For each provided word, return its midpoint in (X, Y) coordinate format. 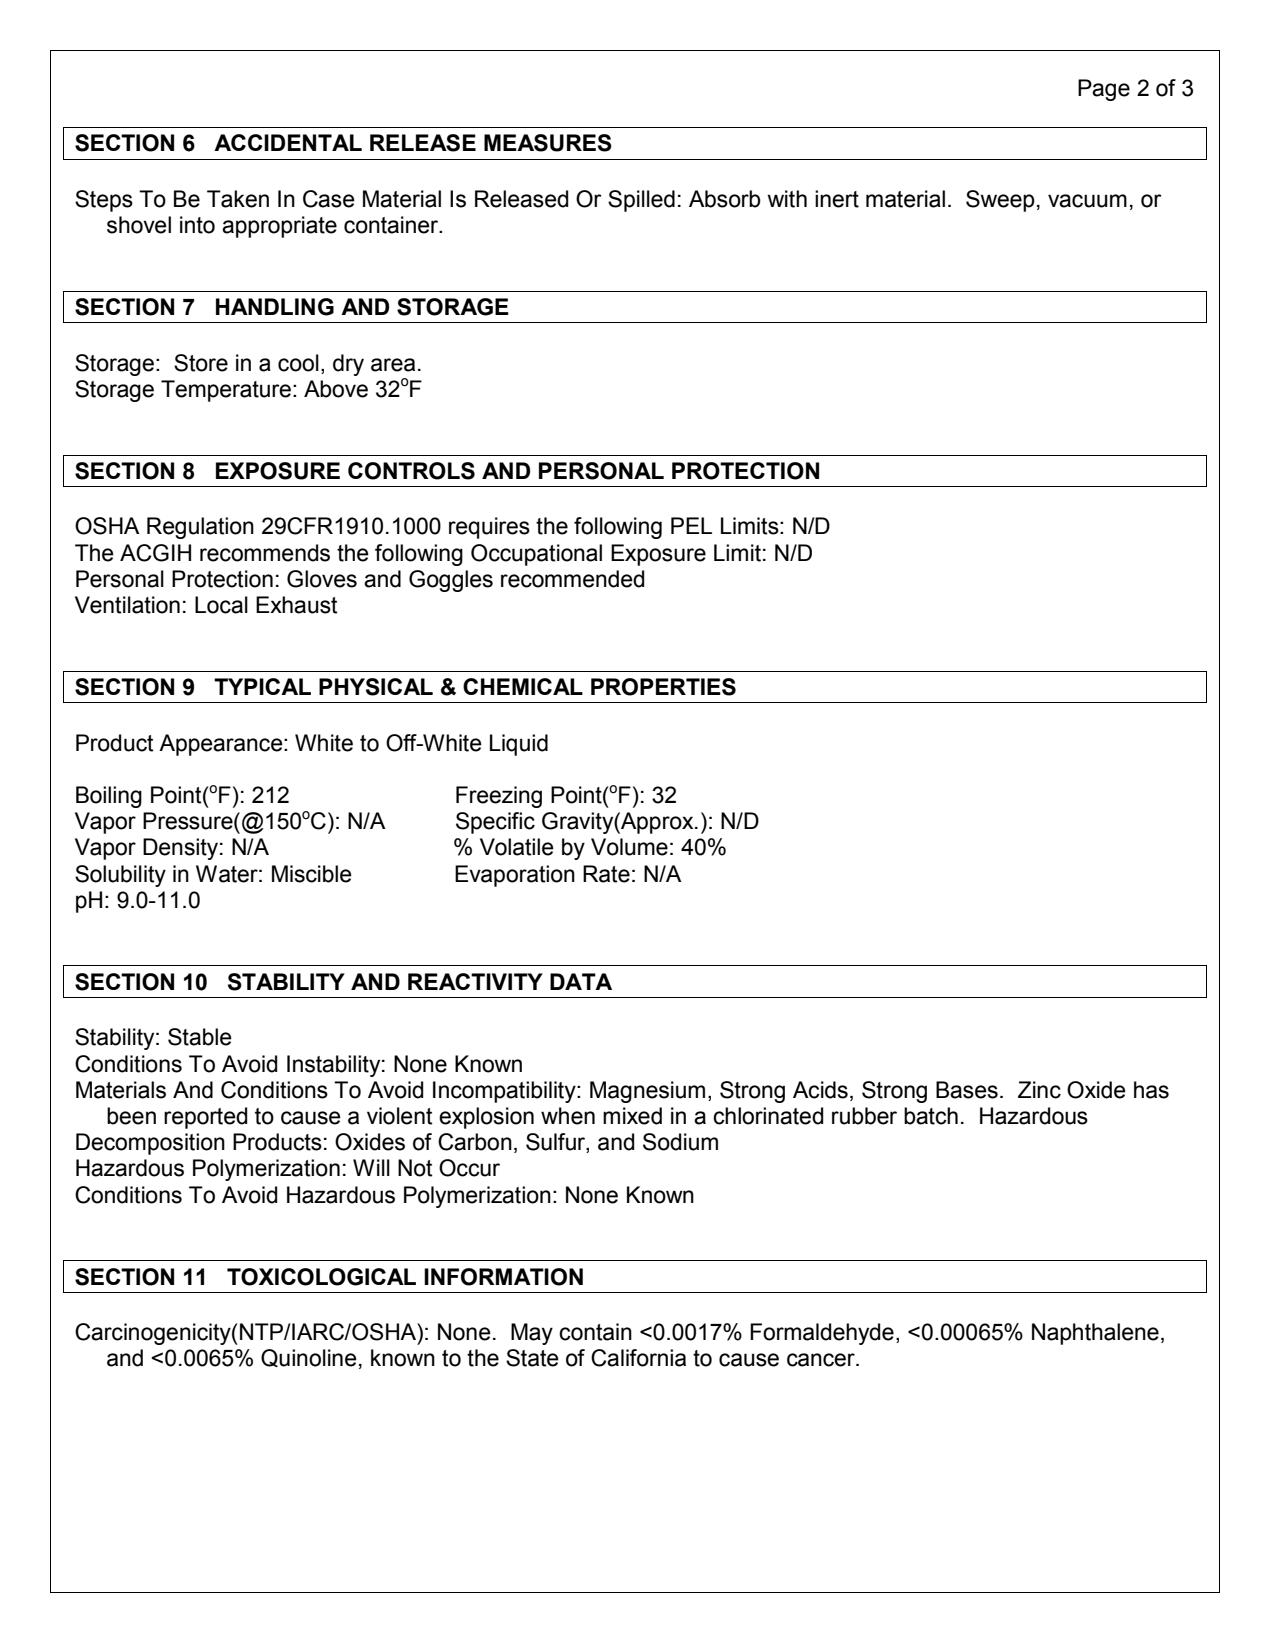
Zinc (1039, 1090)
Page (1104, 90)
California (638, 1358)
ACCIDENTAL (288, 142)
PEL (691, 525)
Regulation (200, 528)
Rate (606, 874)
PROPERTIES (663, 687)
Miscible (312, 874)
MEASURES (548, 143)
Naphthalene (1095, 1334)
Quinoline (309, 1358)
